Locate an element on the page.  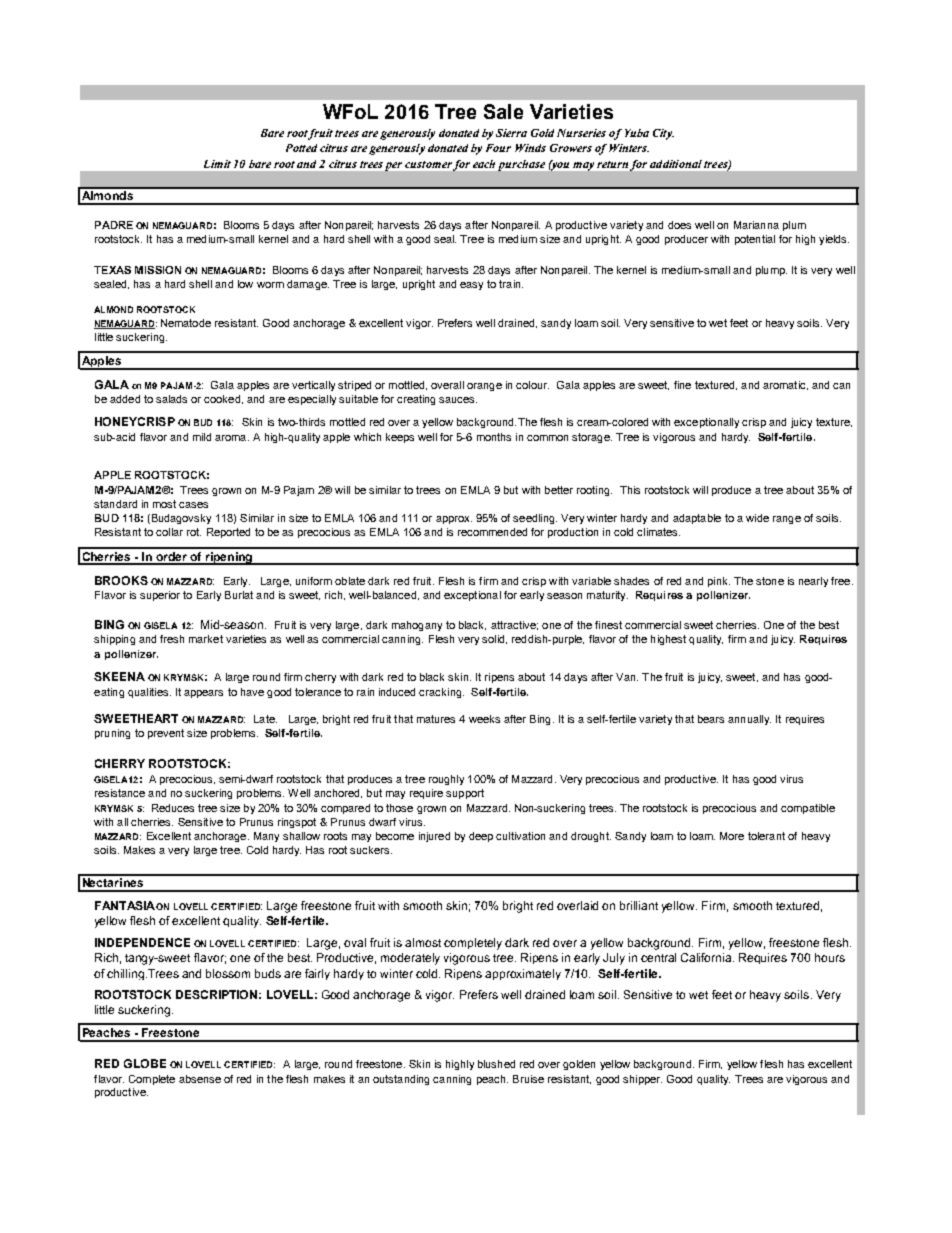
Limit is located at coordinates (217, 164).
